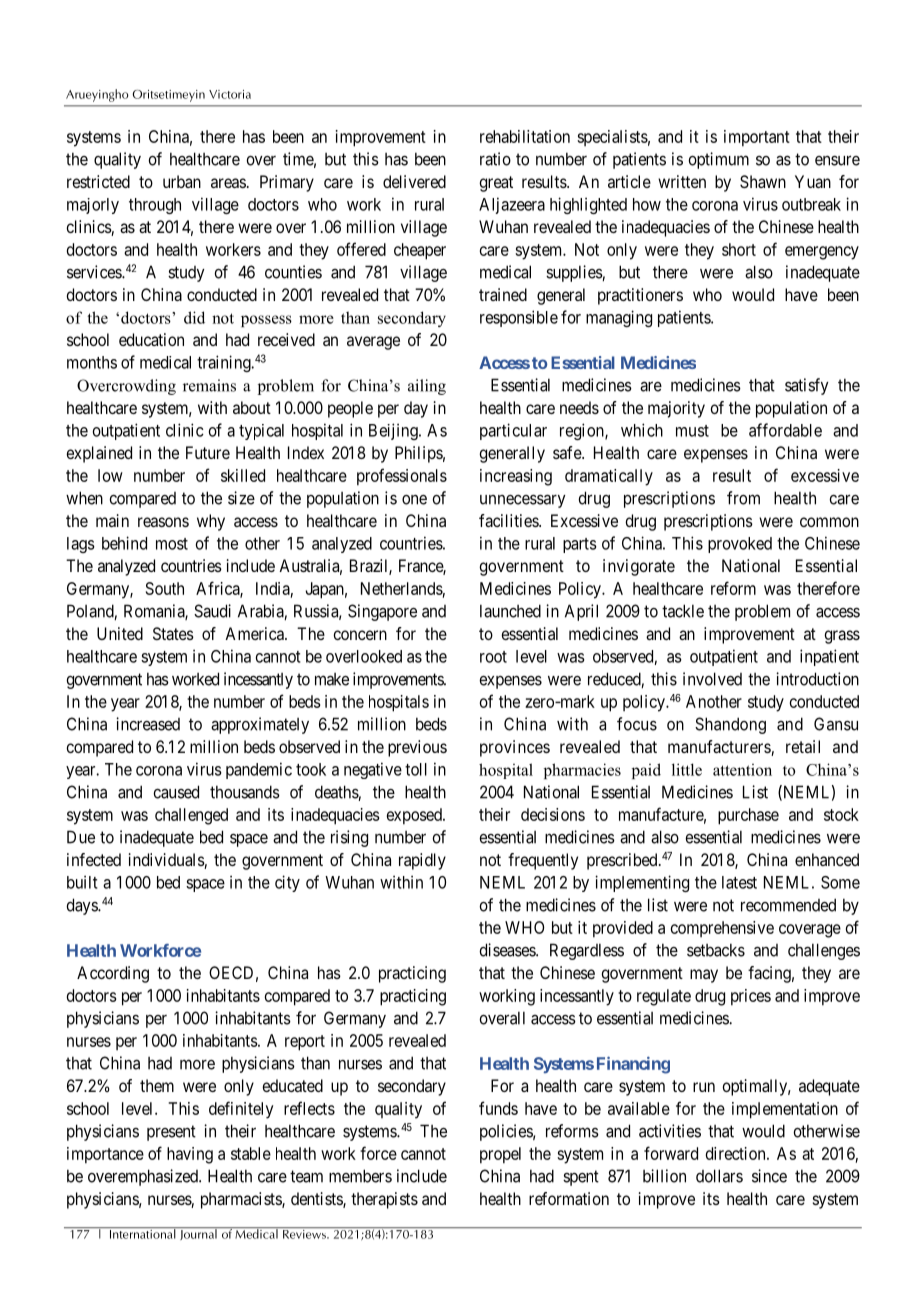 This screenshot has width=924, height=1308. Describe the element at coordinates (500, 1155) in the screenshot. I see `propel` at that location.
